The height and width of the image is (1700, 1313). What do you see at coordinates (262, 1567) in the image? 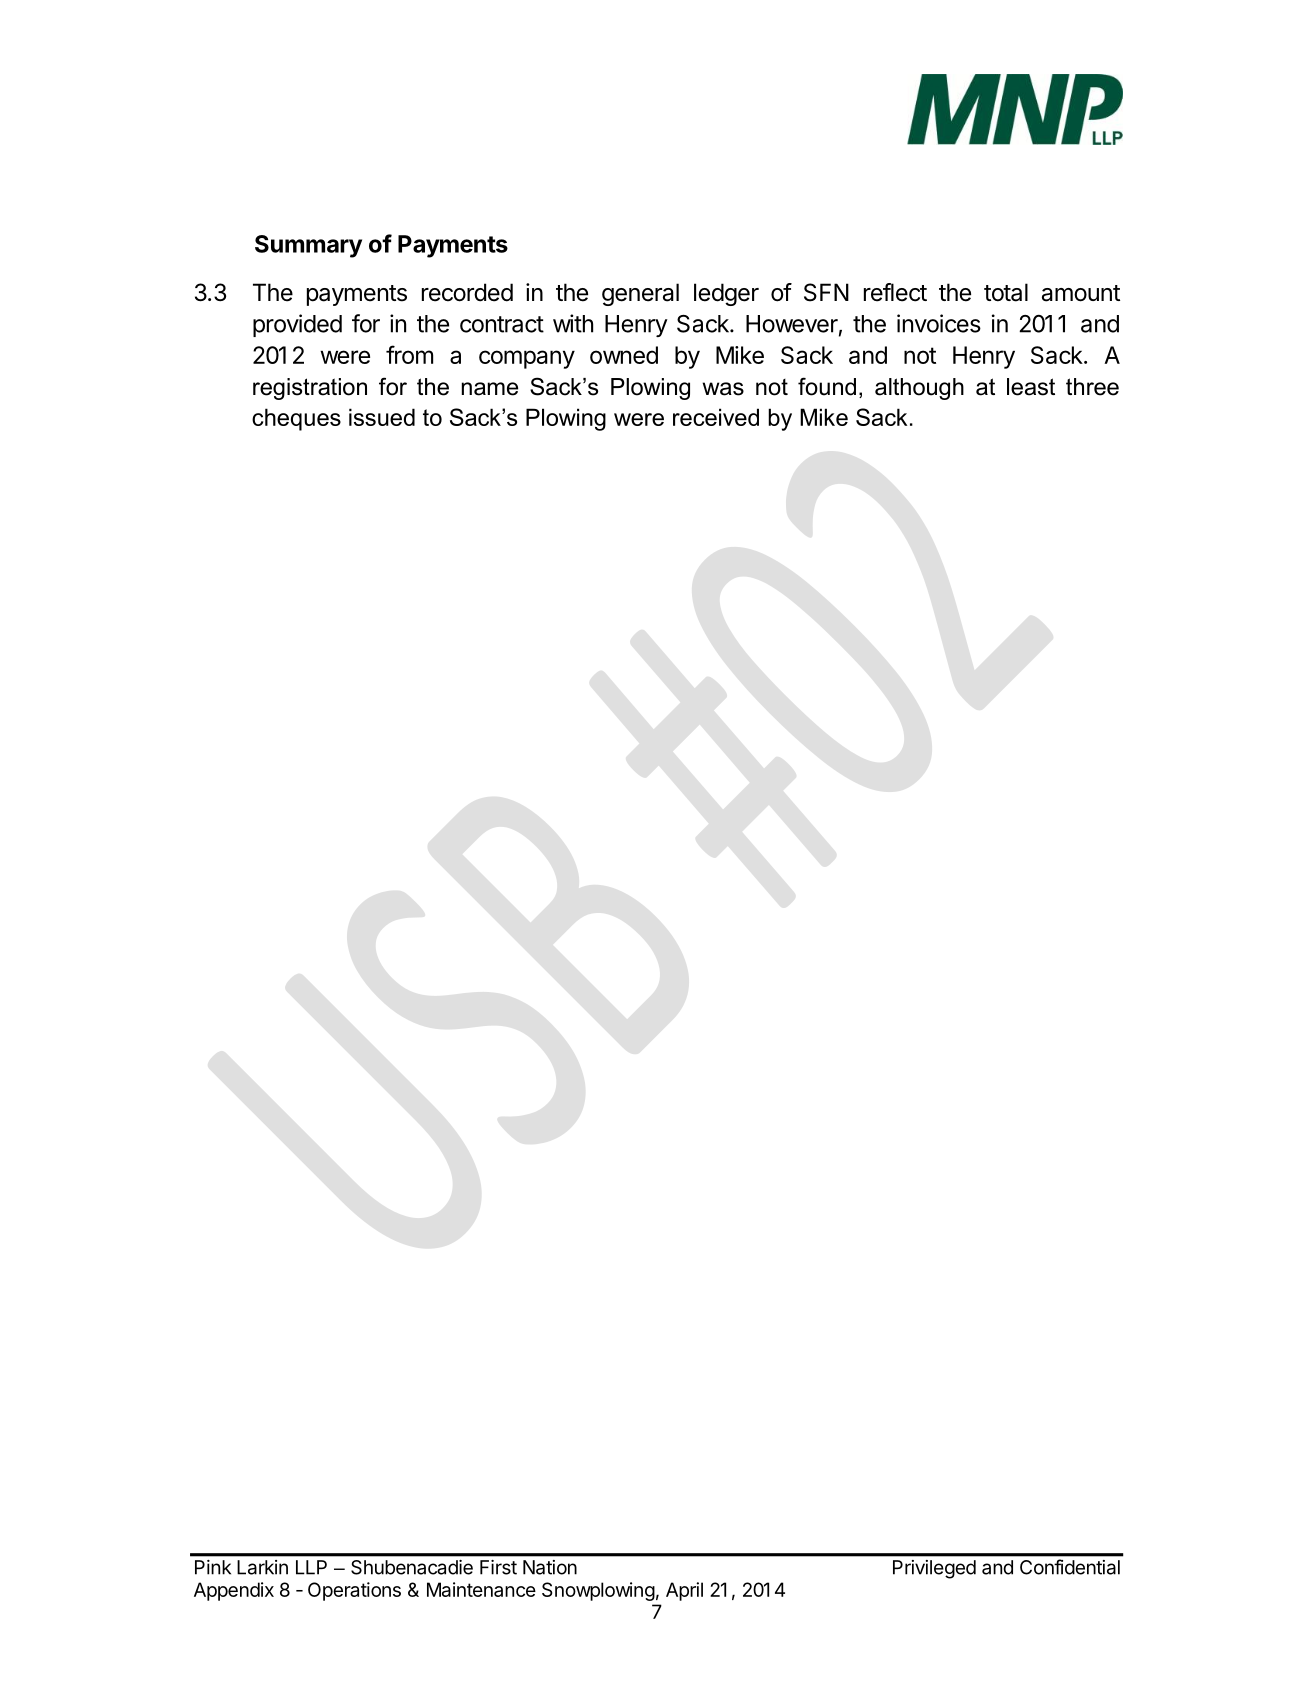
I see `Larkin` at bounding box center [262, 1567].
